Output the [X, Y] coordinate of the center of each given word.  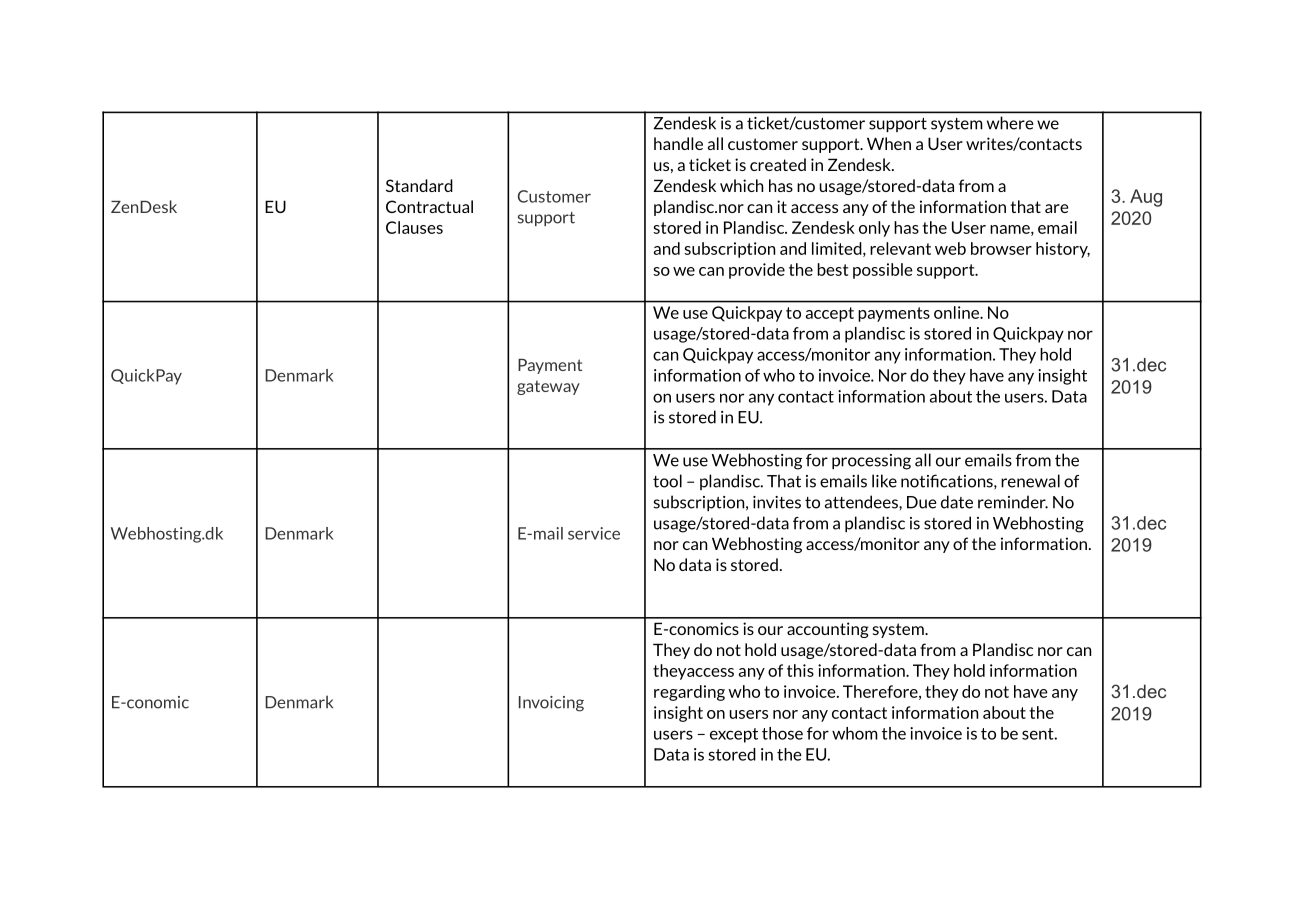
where [1010, 123]
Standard [419, 185]
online [957, 312]
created [778, 164]
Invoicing [551, 704]
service [594, 533]
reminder [1013, 502]
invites [777, 502]
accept [830, 314]
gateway [548, 387]
